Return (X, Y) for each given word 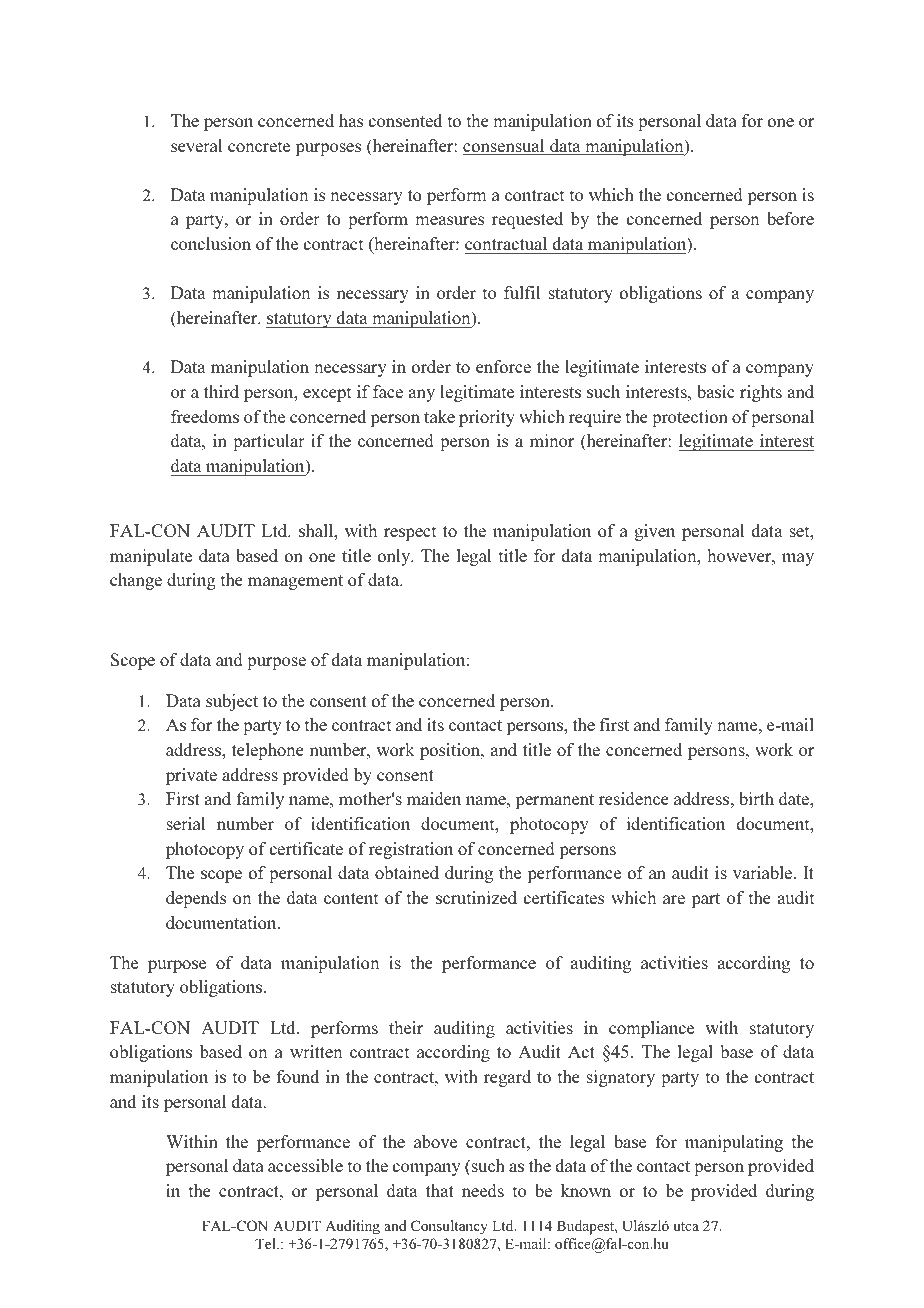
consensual (505, 147)
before (790, 218)
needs (483, 1190)
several (196, 145)
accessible (305, 1165)
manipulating (734, 1143)
